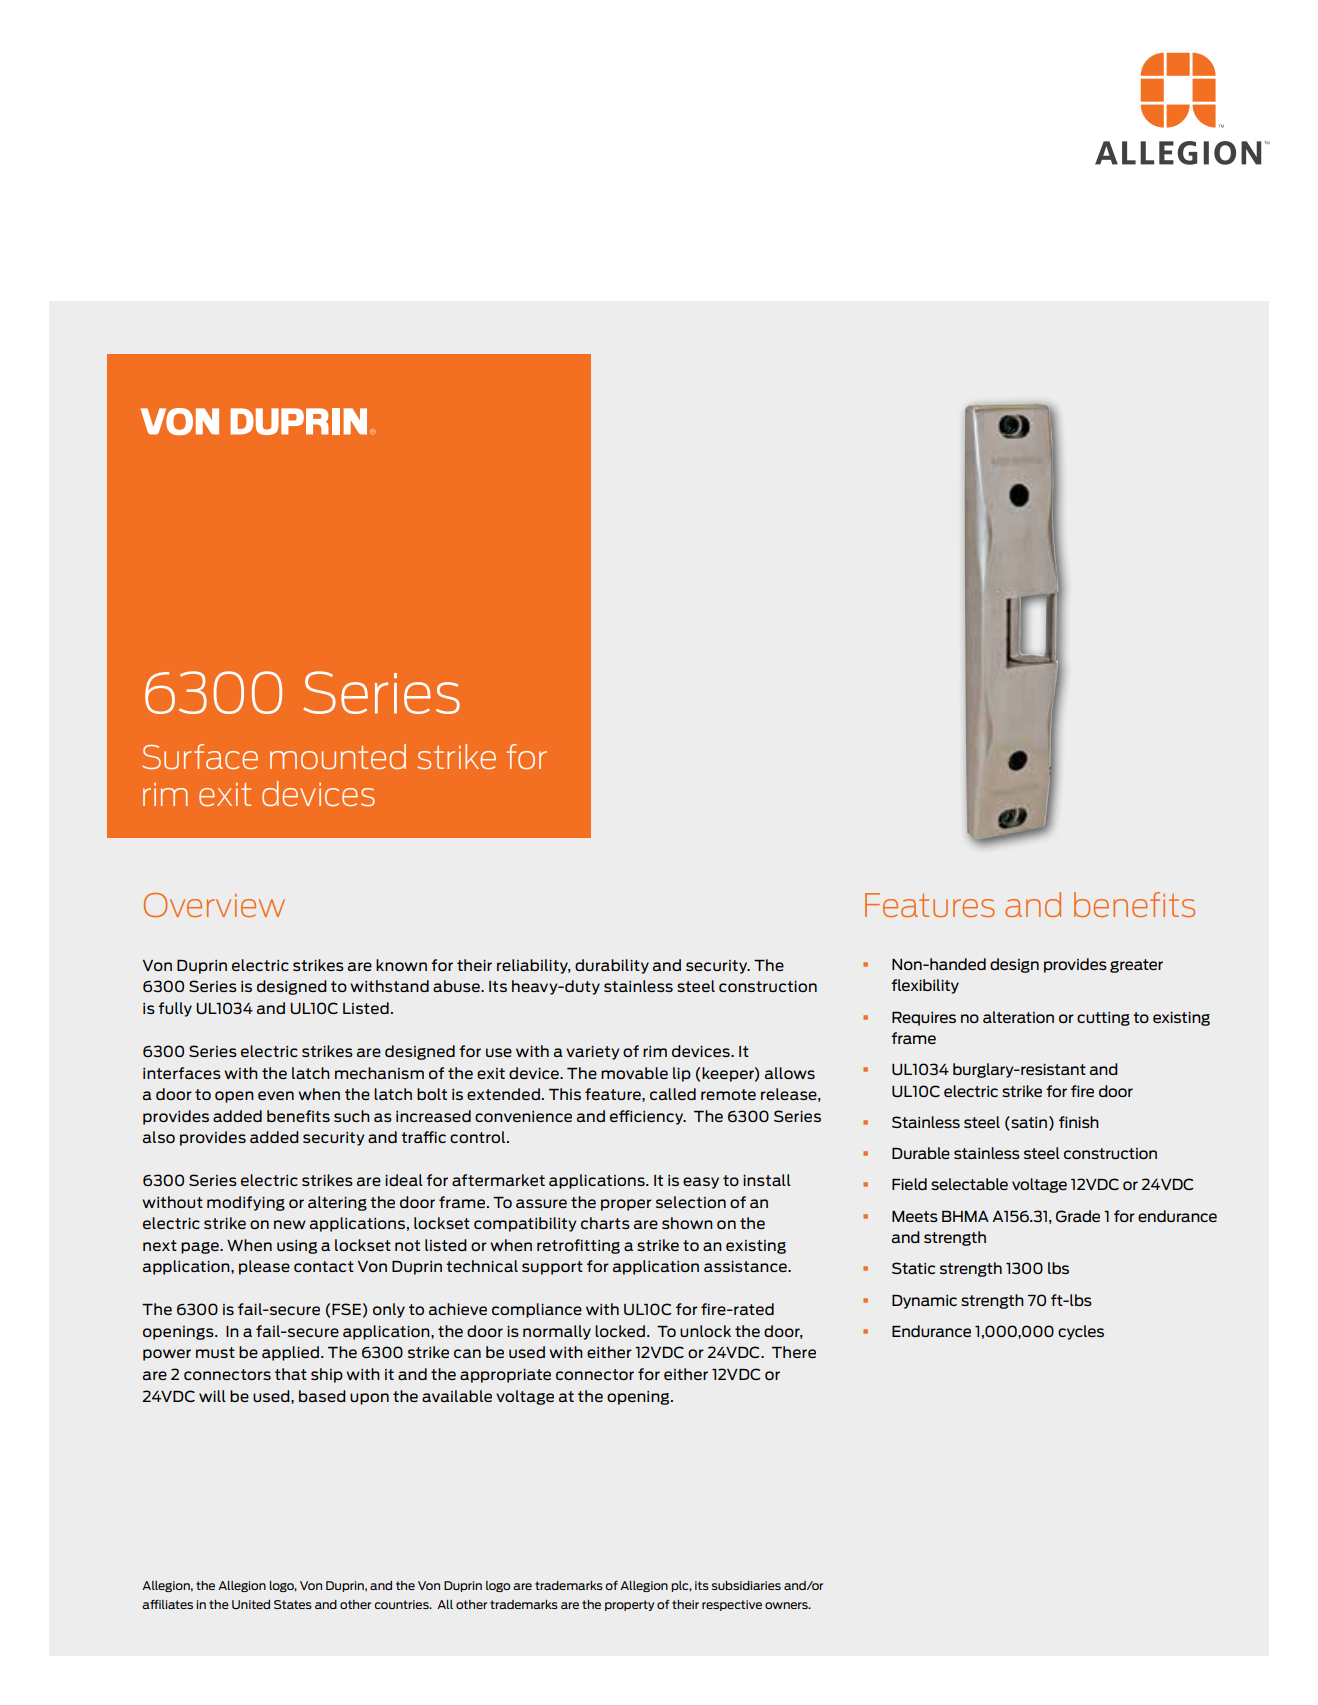 This document has height=1705, width=1318. What do you see at coordinates (612, 966) in the document?
I see `durability` at bounding box center [612, 966].
